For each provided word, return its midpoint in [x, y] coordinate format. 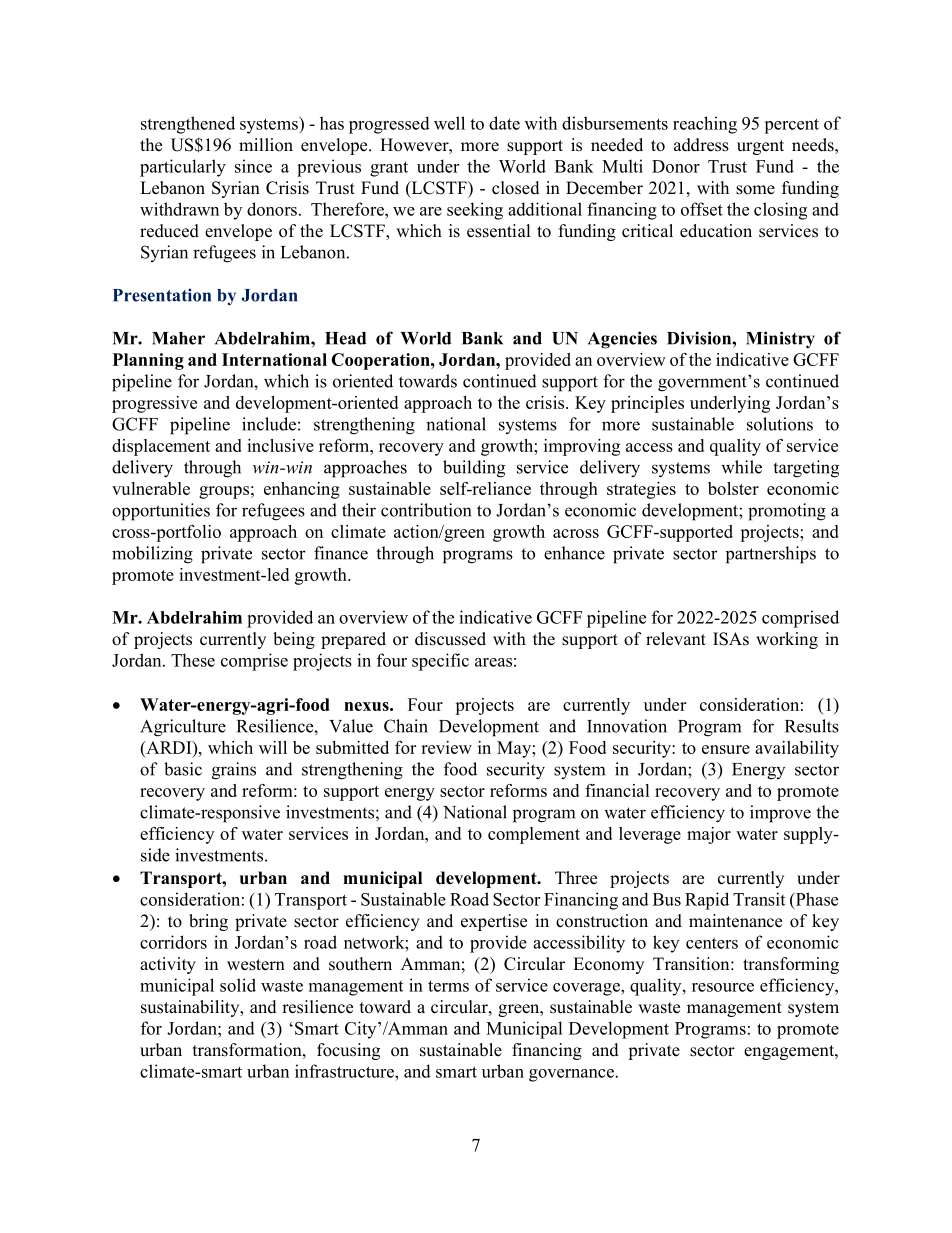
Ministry [780, 339]
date [504, 123]
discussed [450, 639]
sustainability [191, 1008]
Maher [178, 338]
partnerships [771, 555]
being [294, 640]
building [474, 469]
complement [534, 835]
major [709, 835]
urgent [760, 147]
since [253, 166]
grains [234, 771]
